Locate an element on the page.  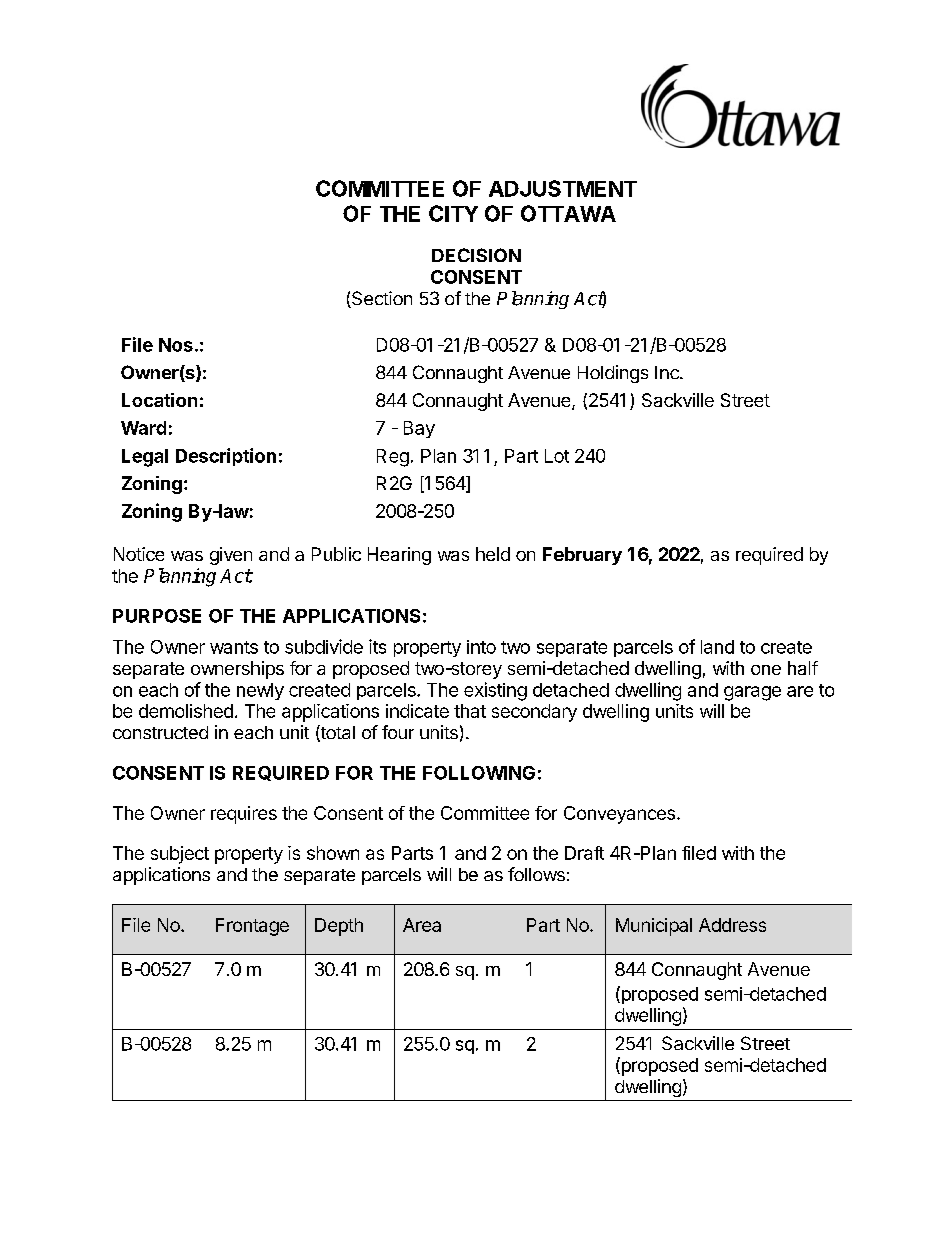
Address is located at coordinates (732, 925).
